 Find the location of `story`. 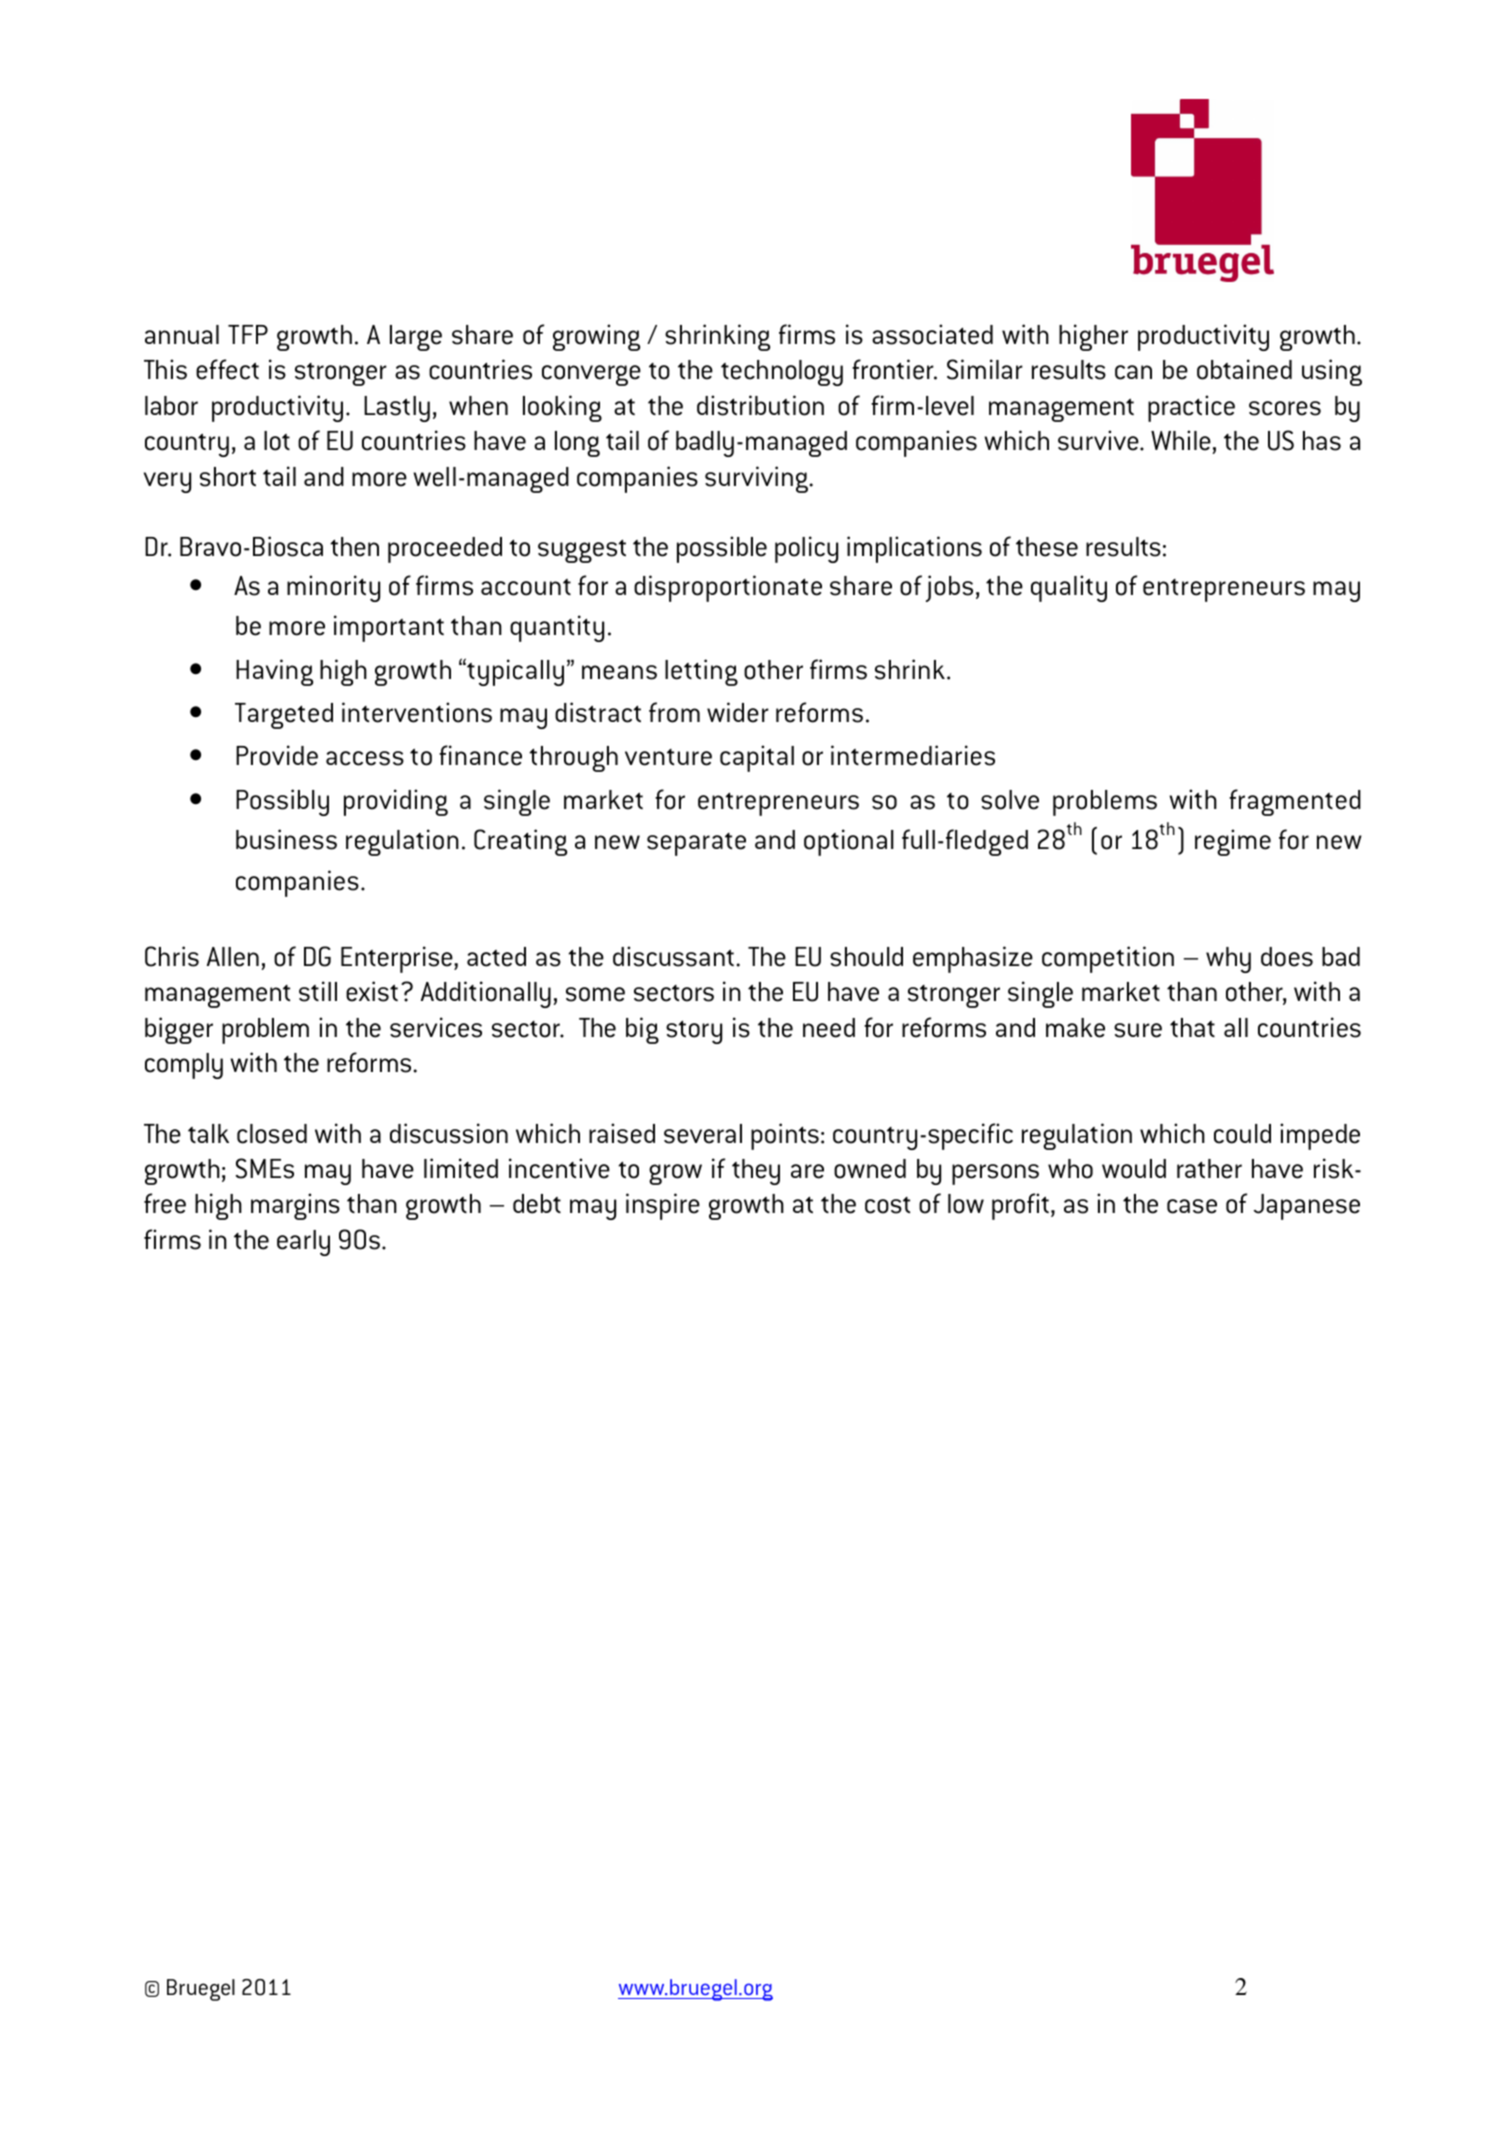

story is located at coordinates (694, 1032).
